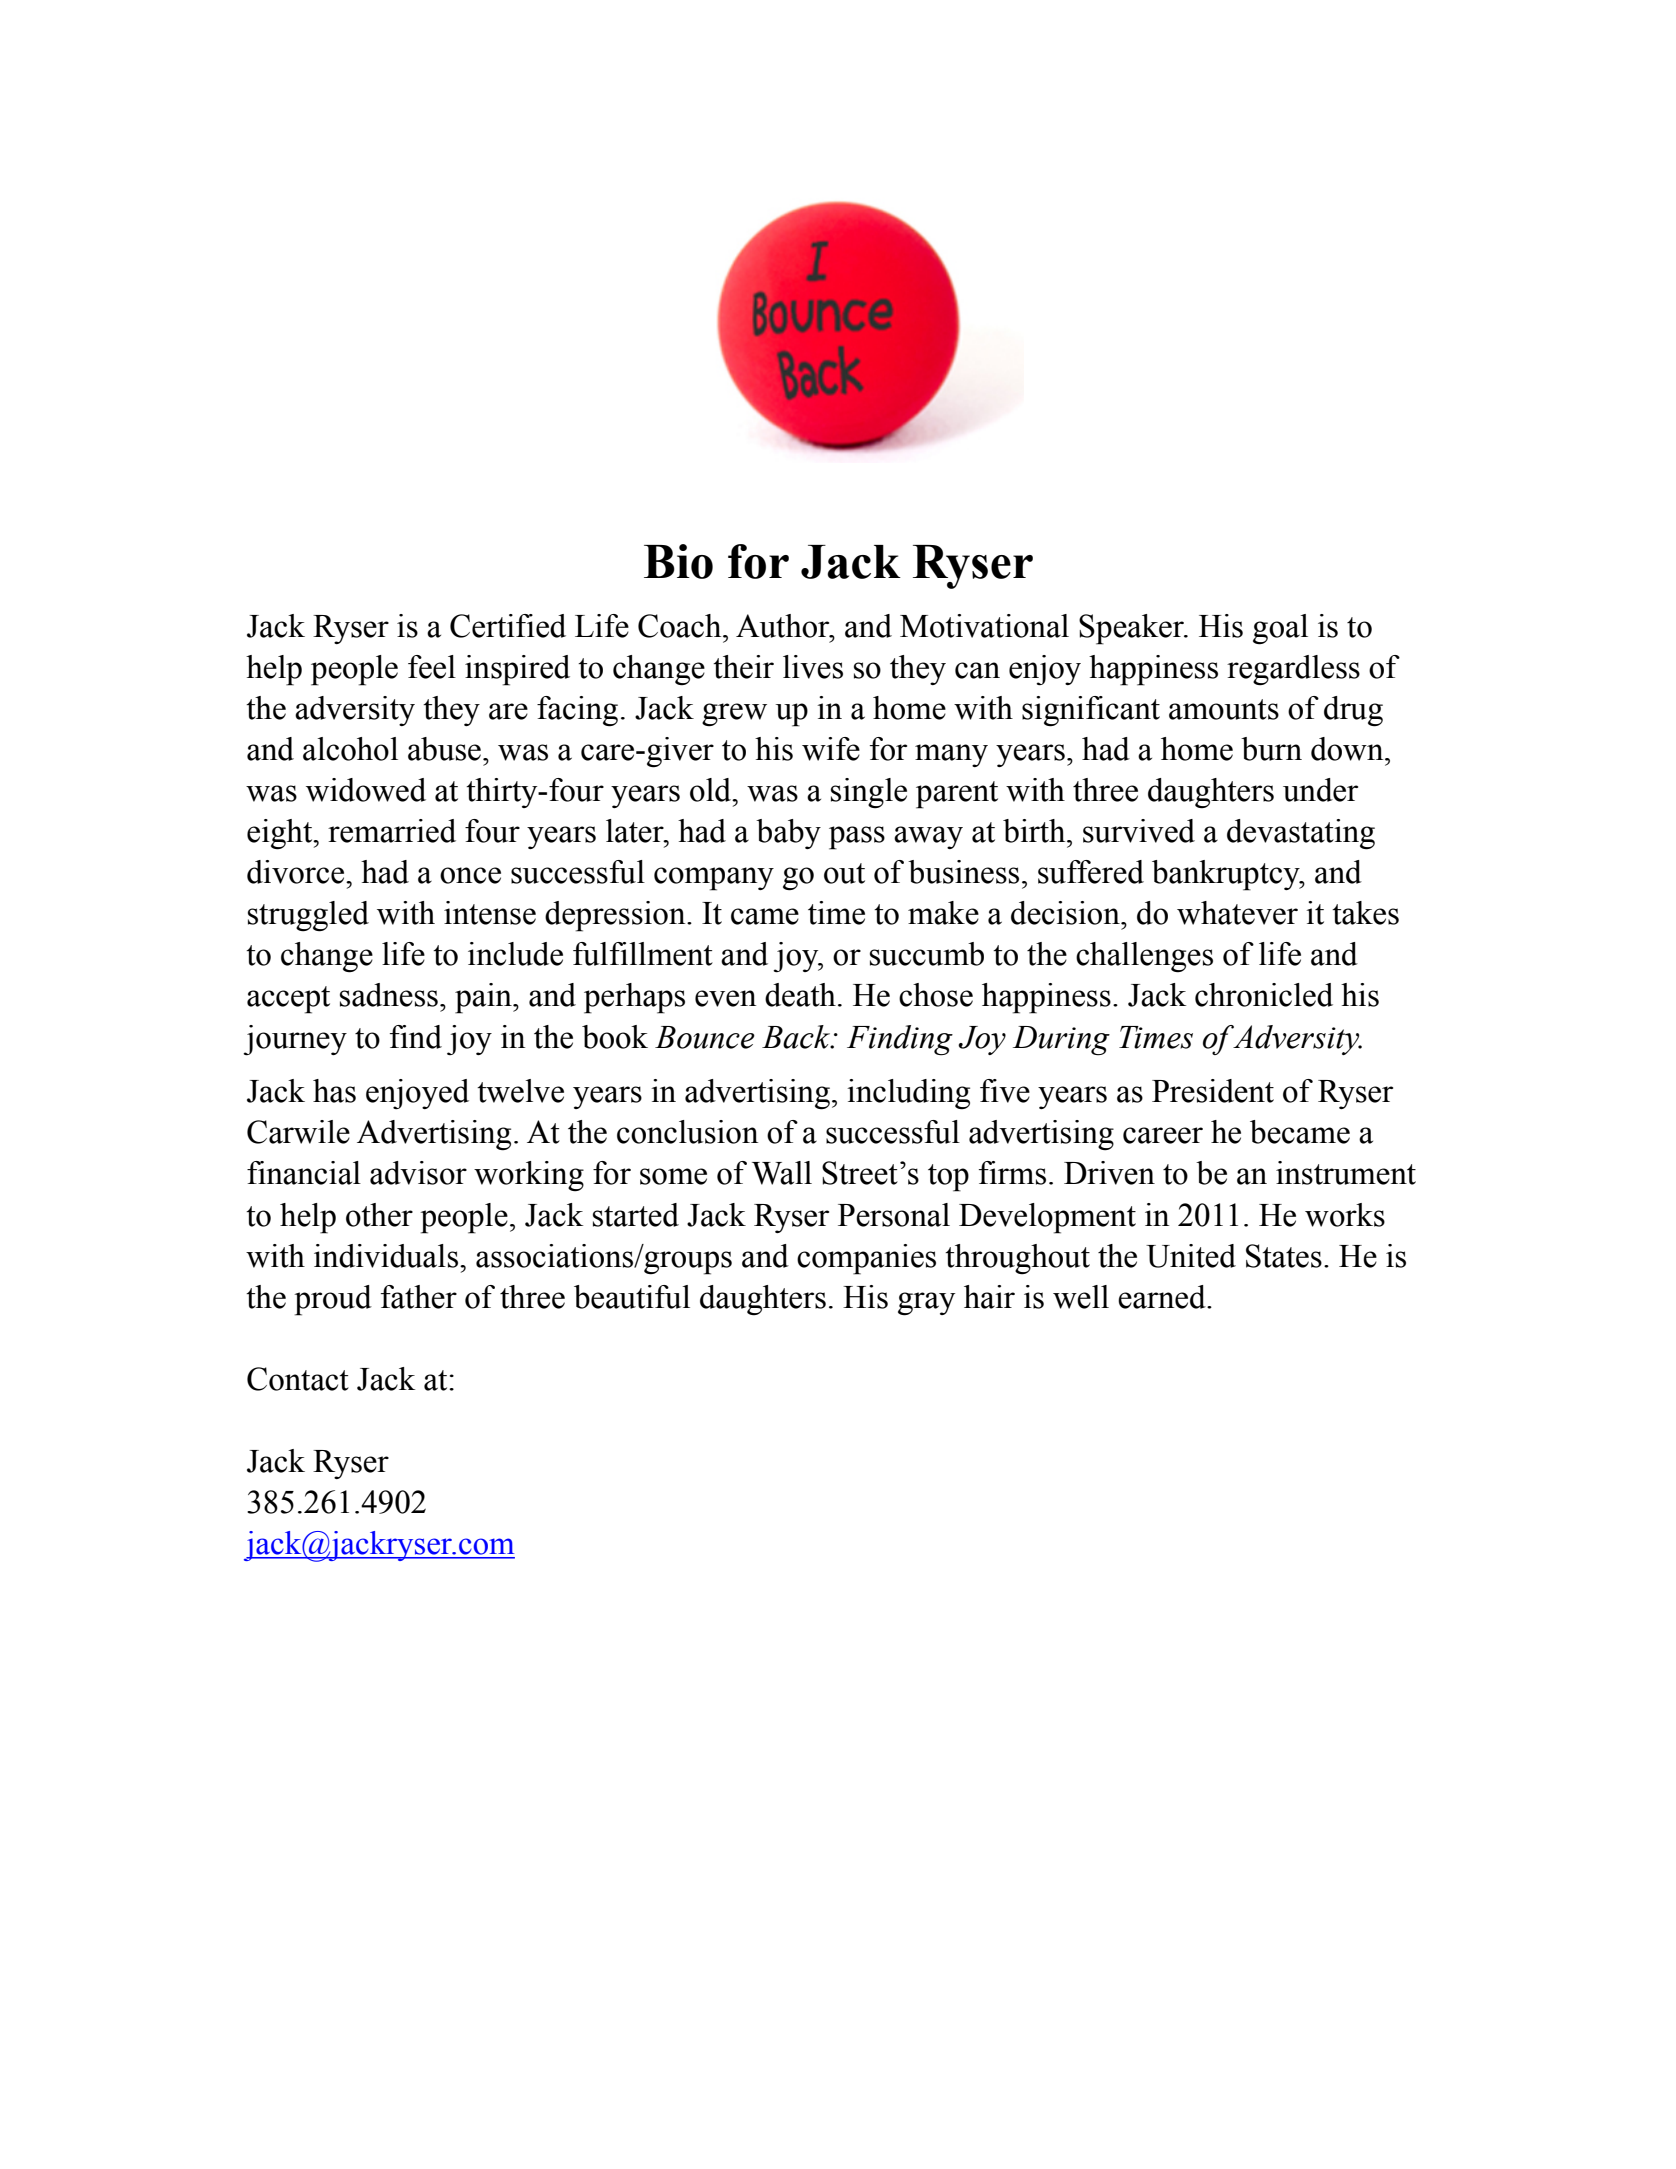  Describe the element at coordinates (926, 1304) in the screenshot. I see `gray` at that location.
